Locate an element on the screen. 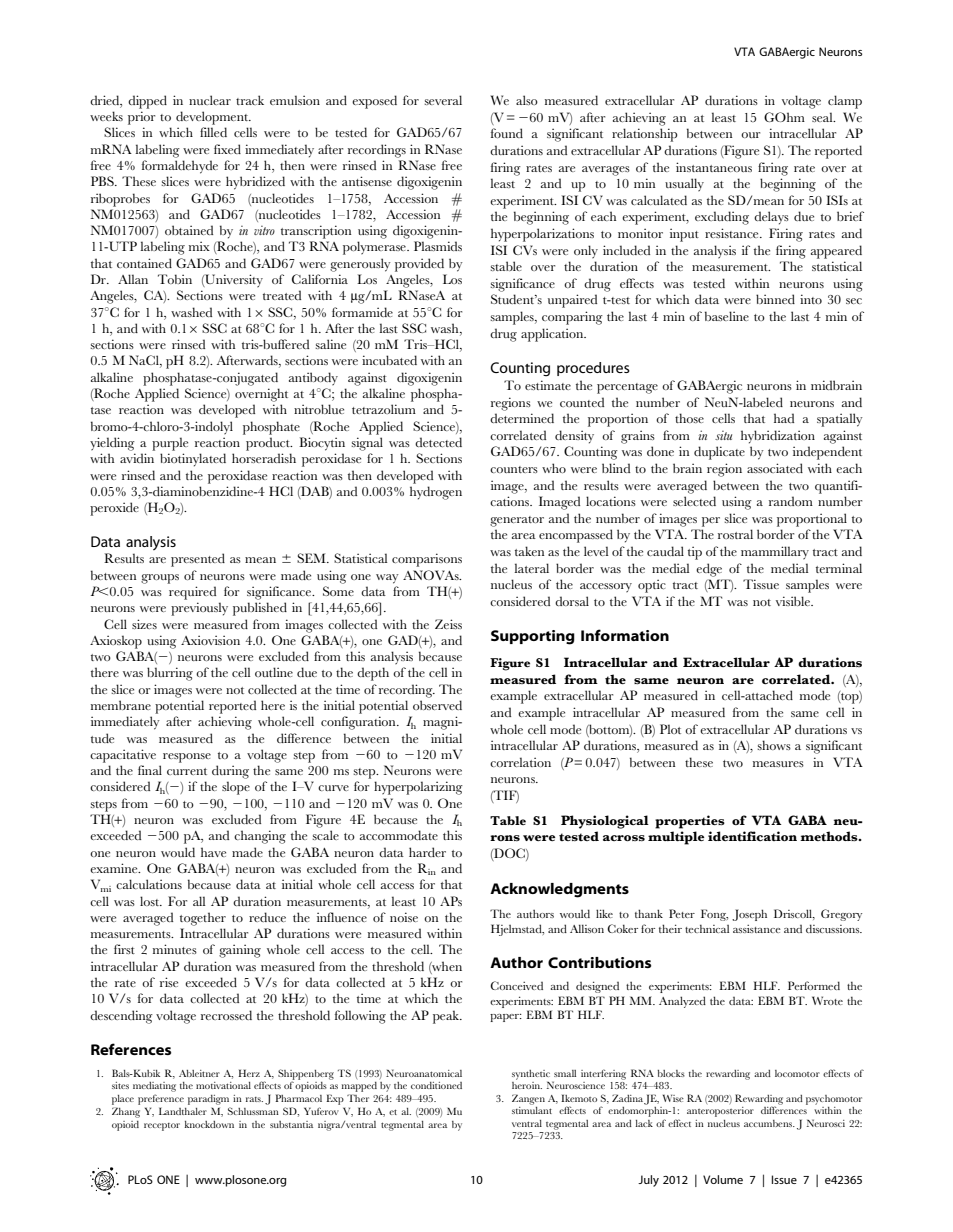 Image resolution: width=953 pixels, height=1232 pixels. filled is located at coordinates (213, 132).
